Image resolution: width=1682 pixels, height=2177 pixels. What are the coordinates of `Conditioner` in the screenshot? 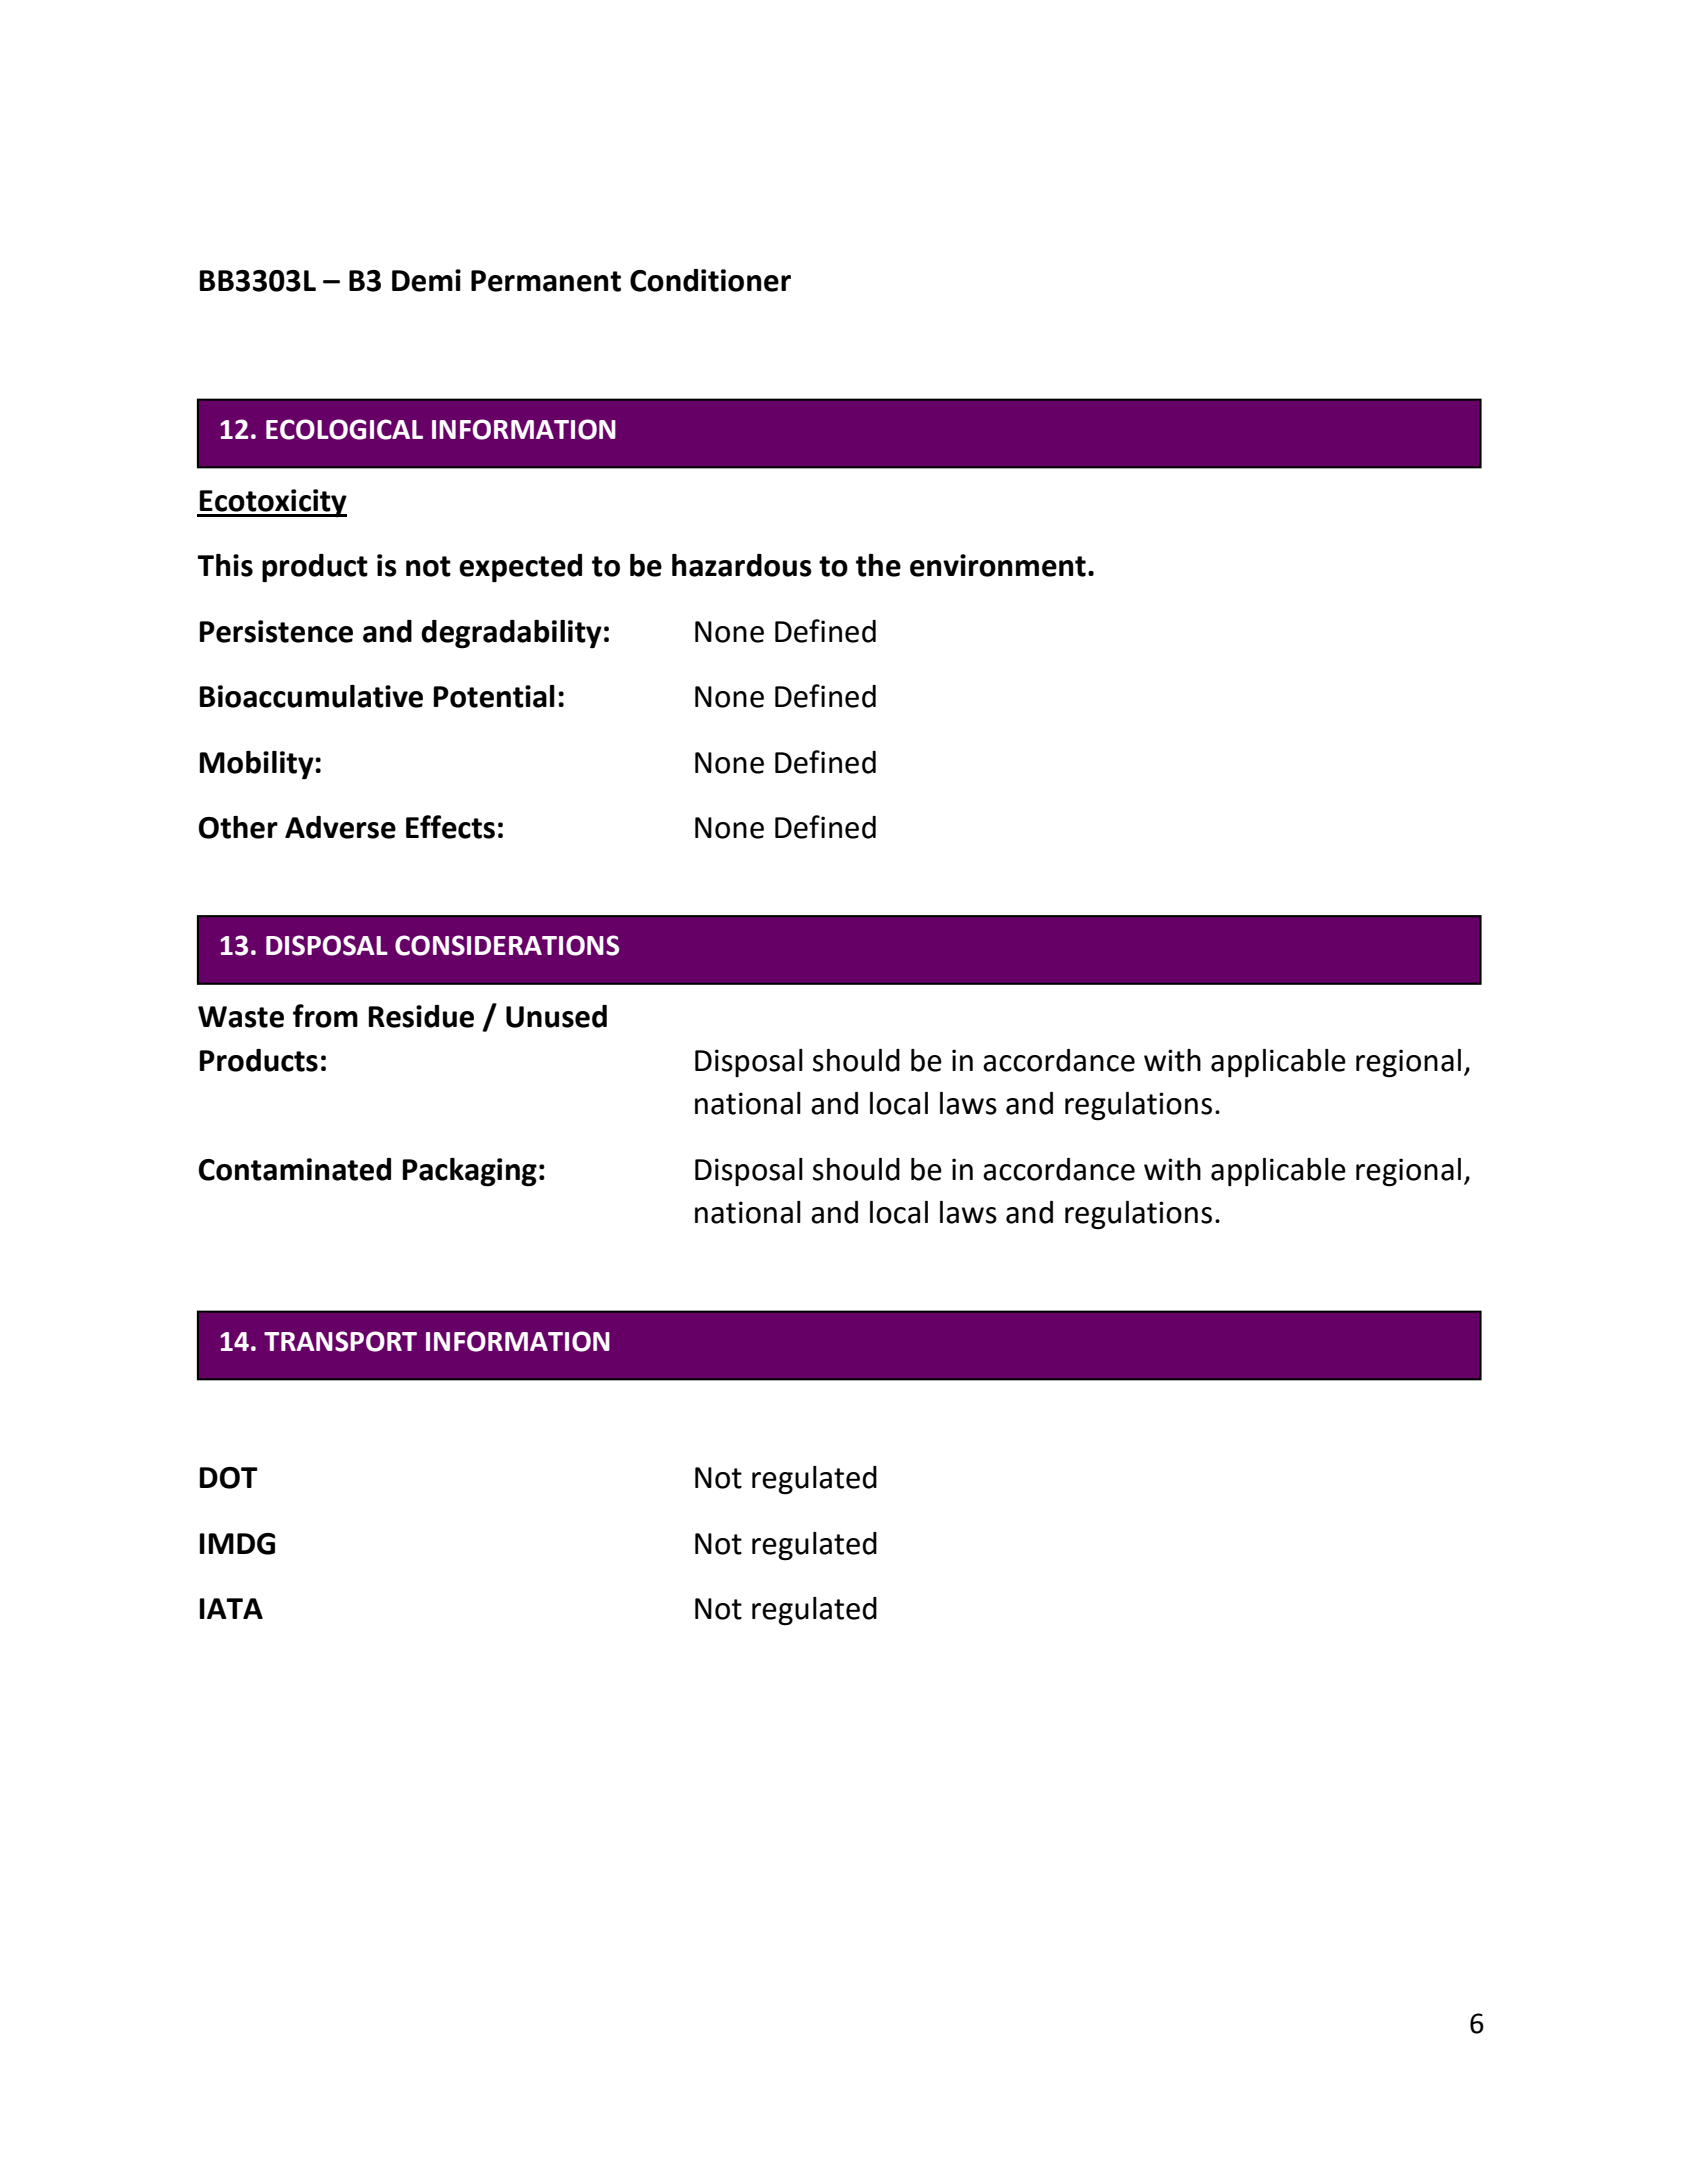 It's located at (710, 280).
